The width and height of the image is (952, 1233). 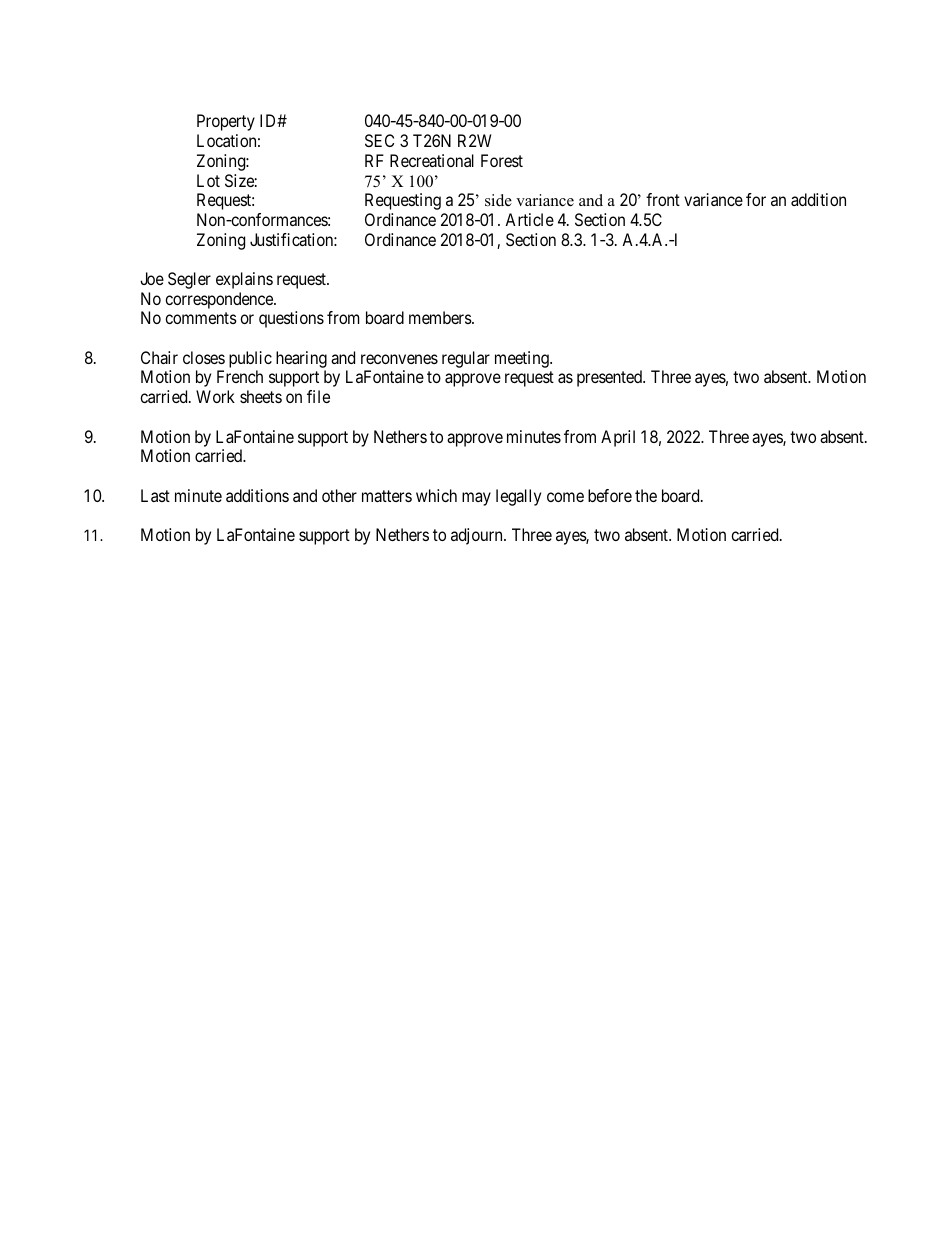 What do you see at coordinates (244, 280) in the image?
I see `explains` at bounding box center [244, 280].
